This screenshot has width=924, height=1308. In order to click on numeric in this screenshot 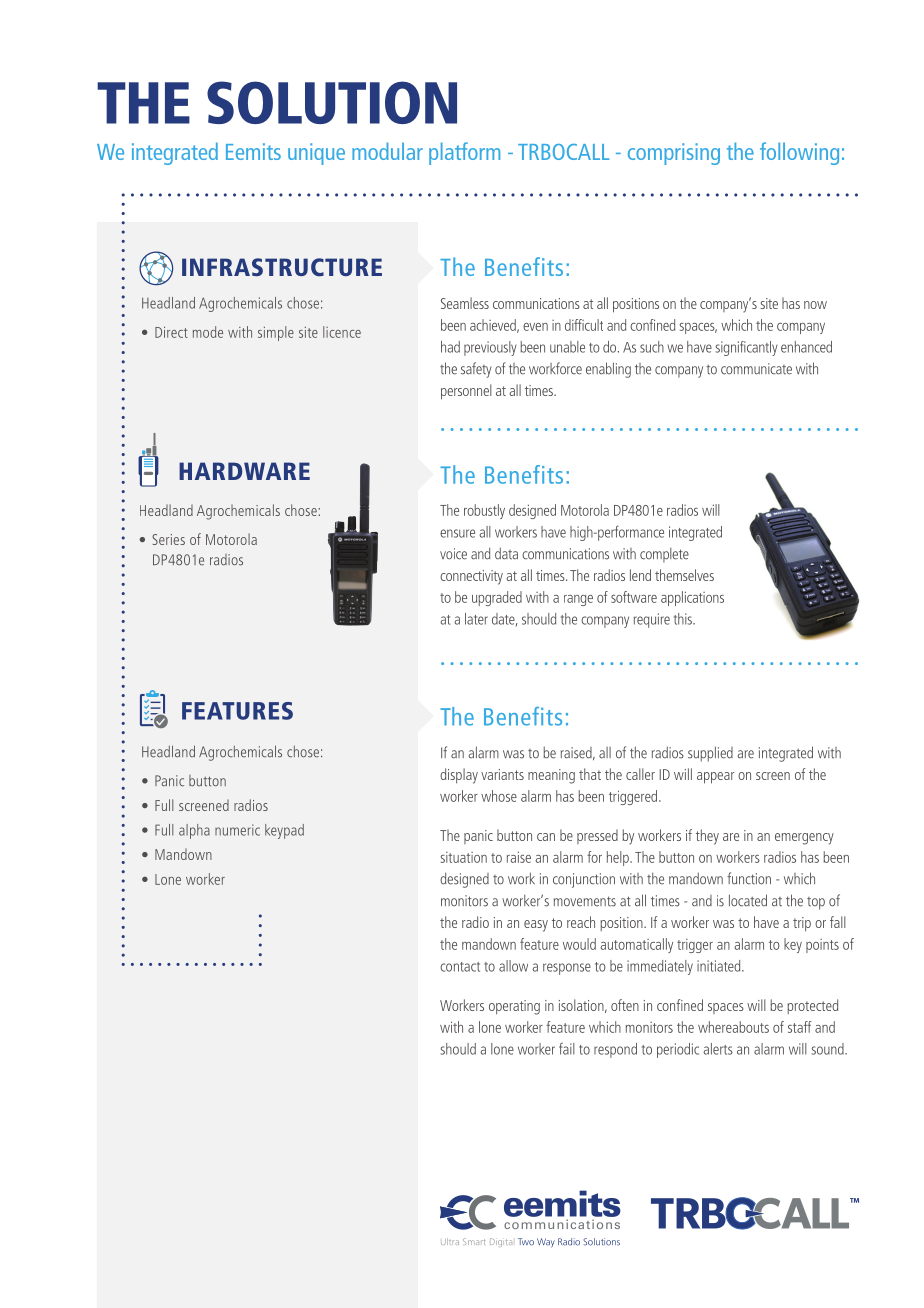, I will do `click(237, 830)`.
